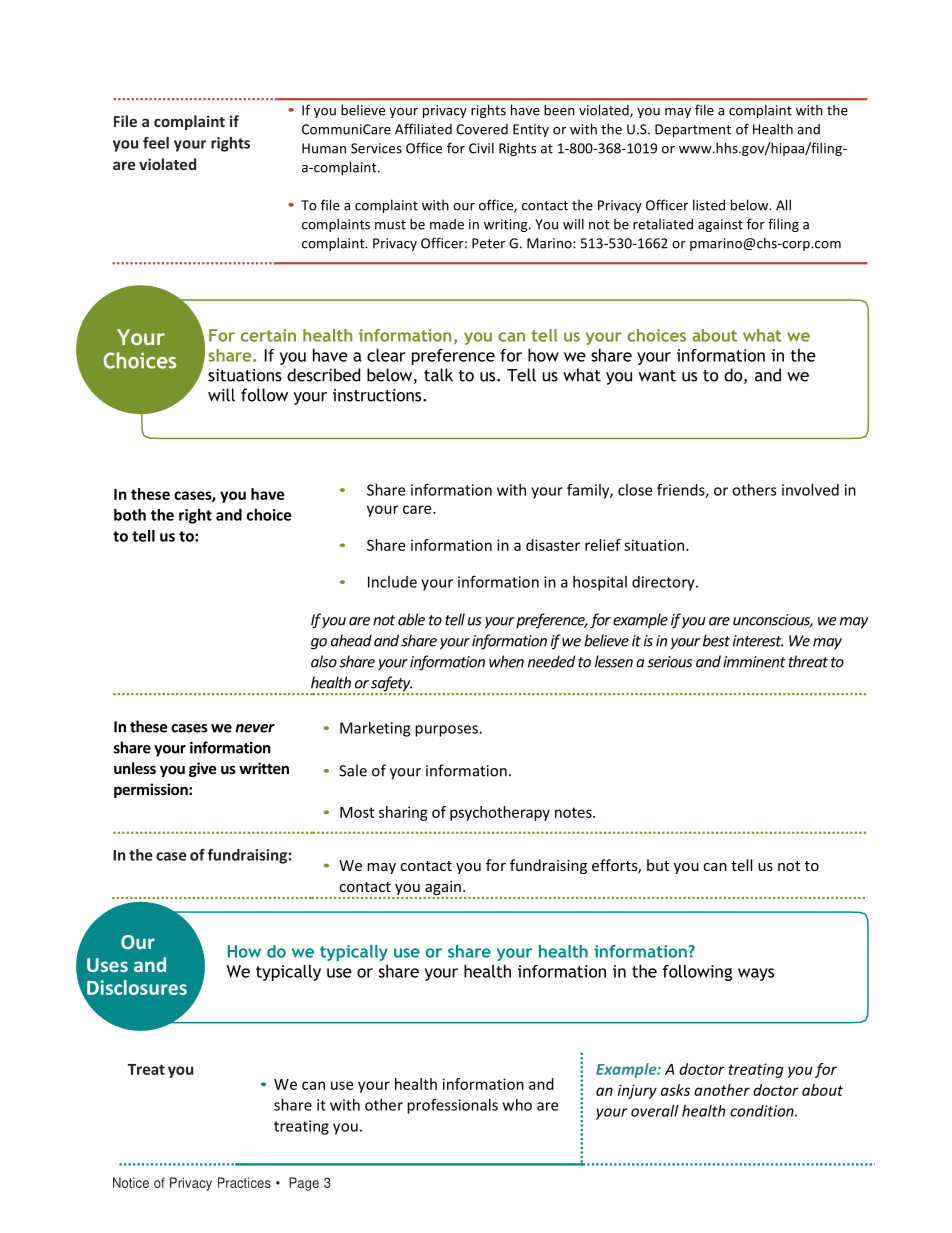 The height and width of the screenshot is (1233, 952). I want to click on Department, so click(693, 130).
